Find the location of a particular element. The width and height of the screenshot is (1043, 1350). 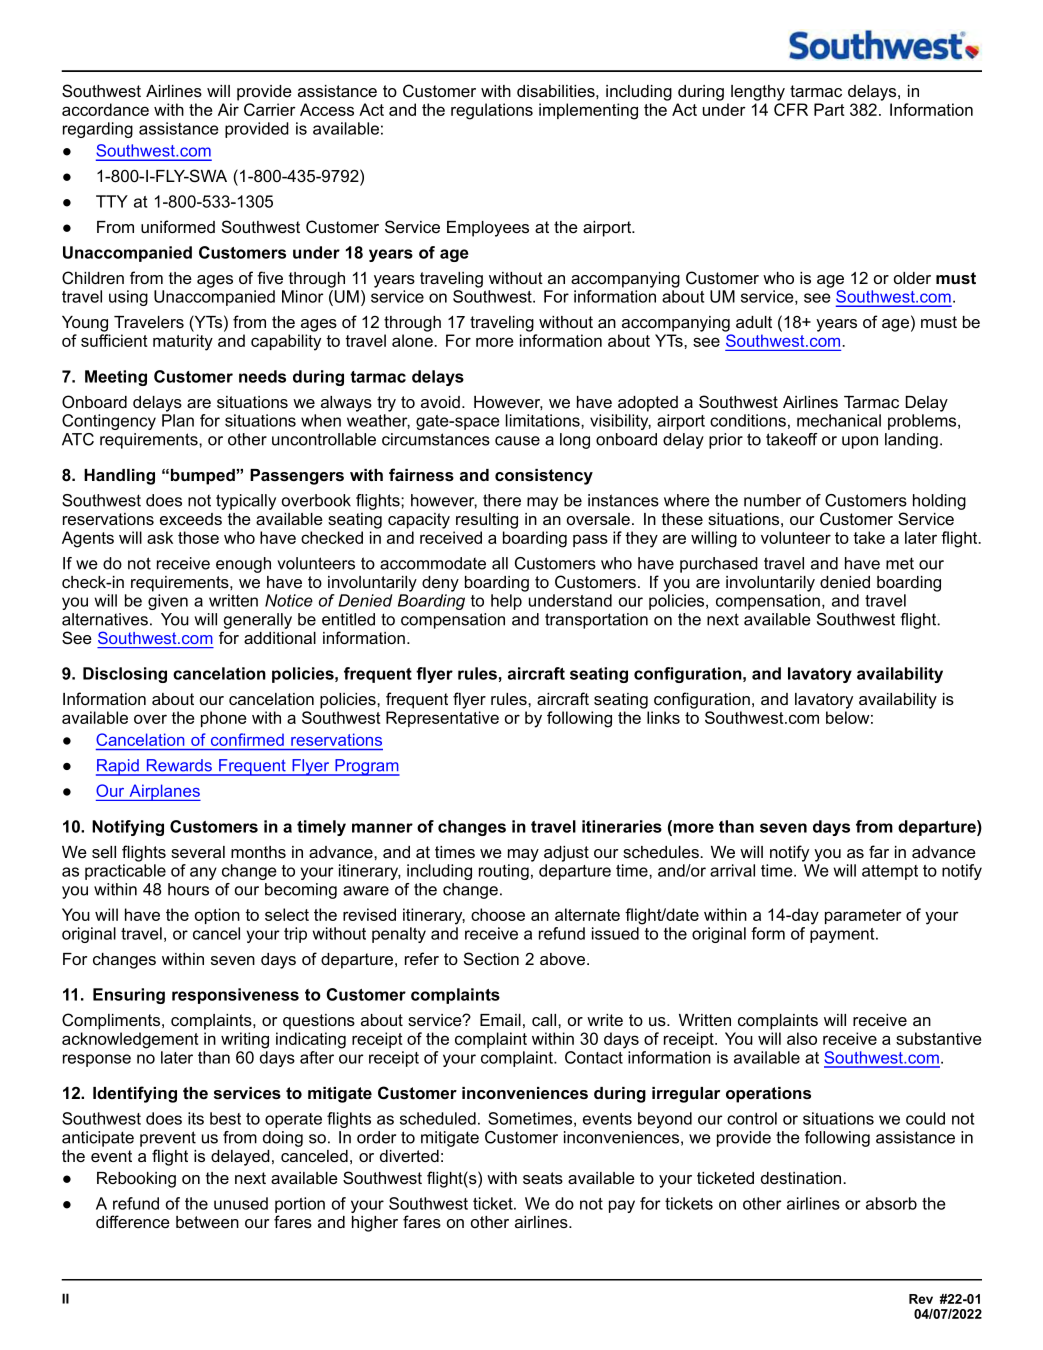

purchased is located at coordinates (719, 565).
